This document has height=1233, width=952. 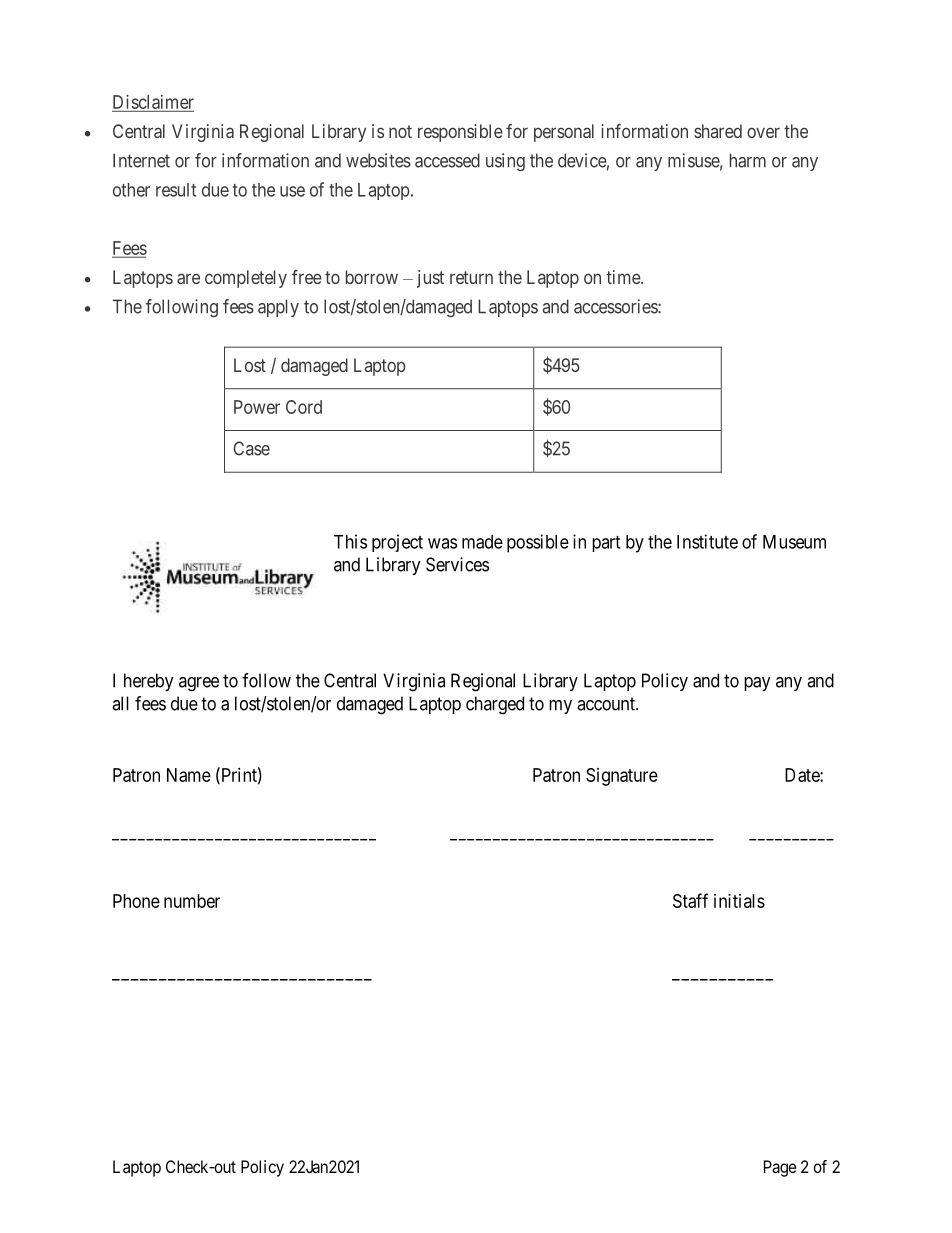 I want to click on return, so click(x=471, y=277).
